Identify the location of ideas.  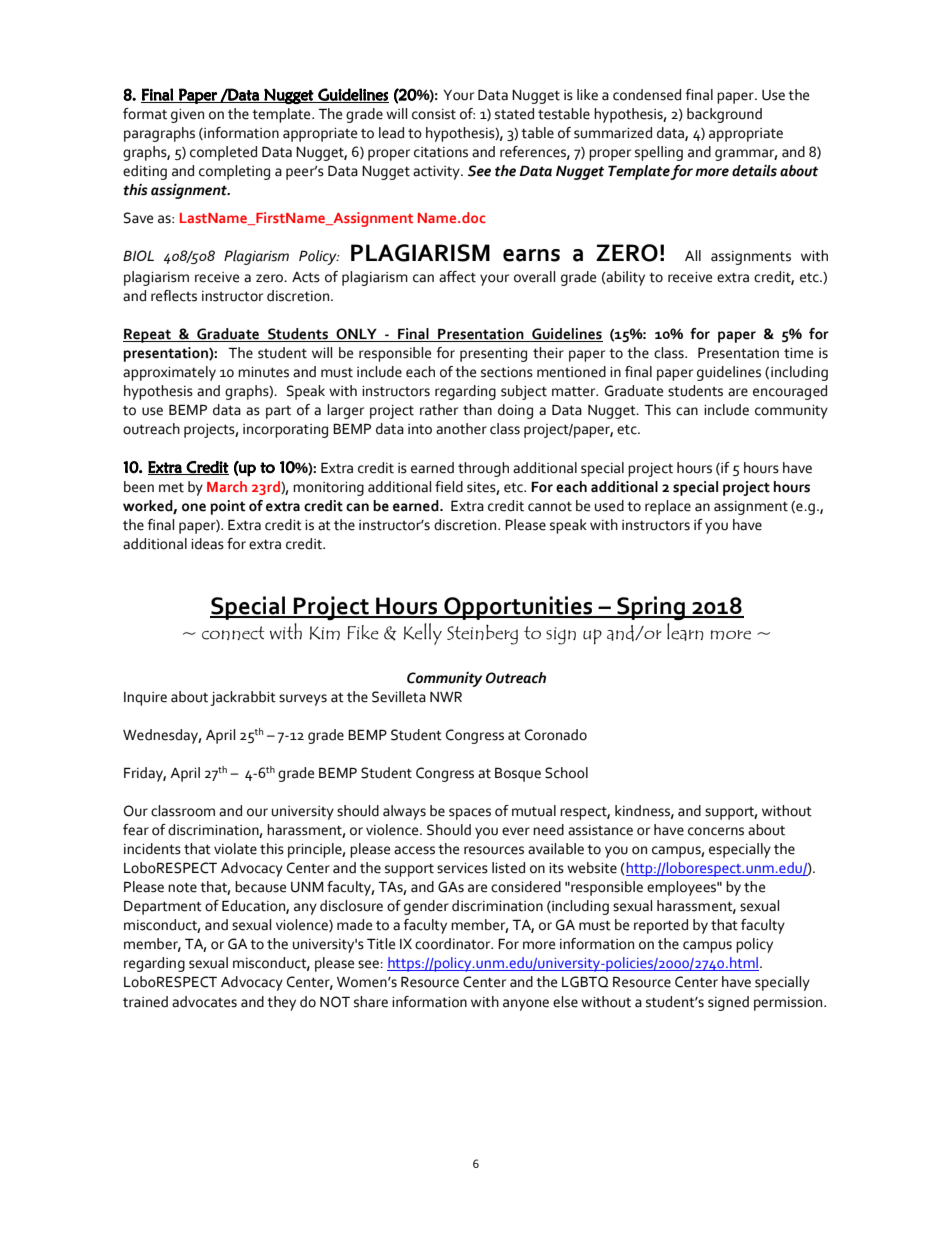
(207, 544).
